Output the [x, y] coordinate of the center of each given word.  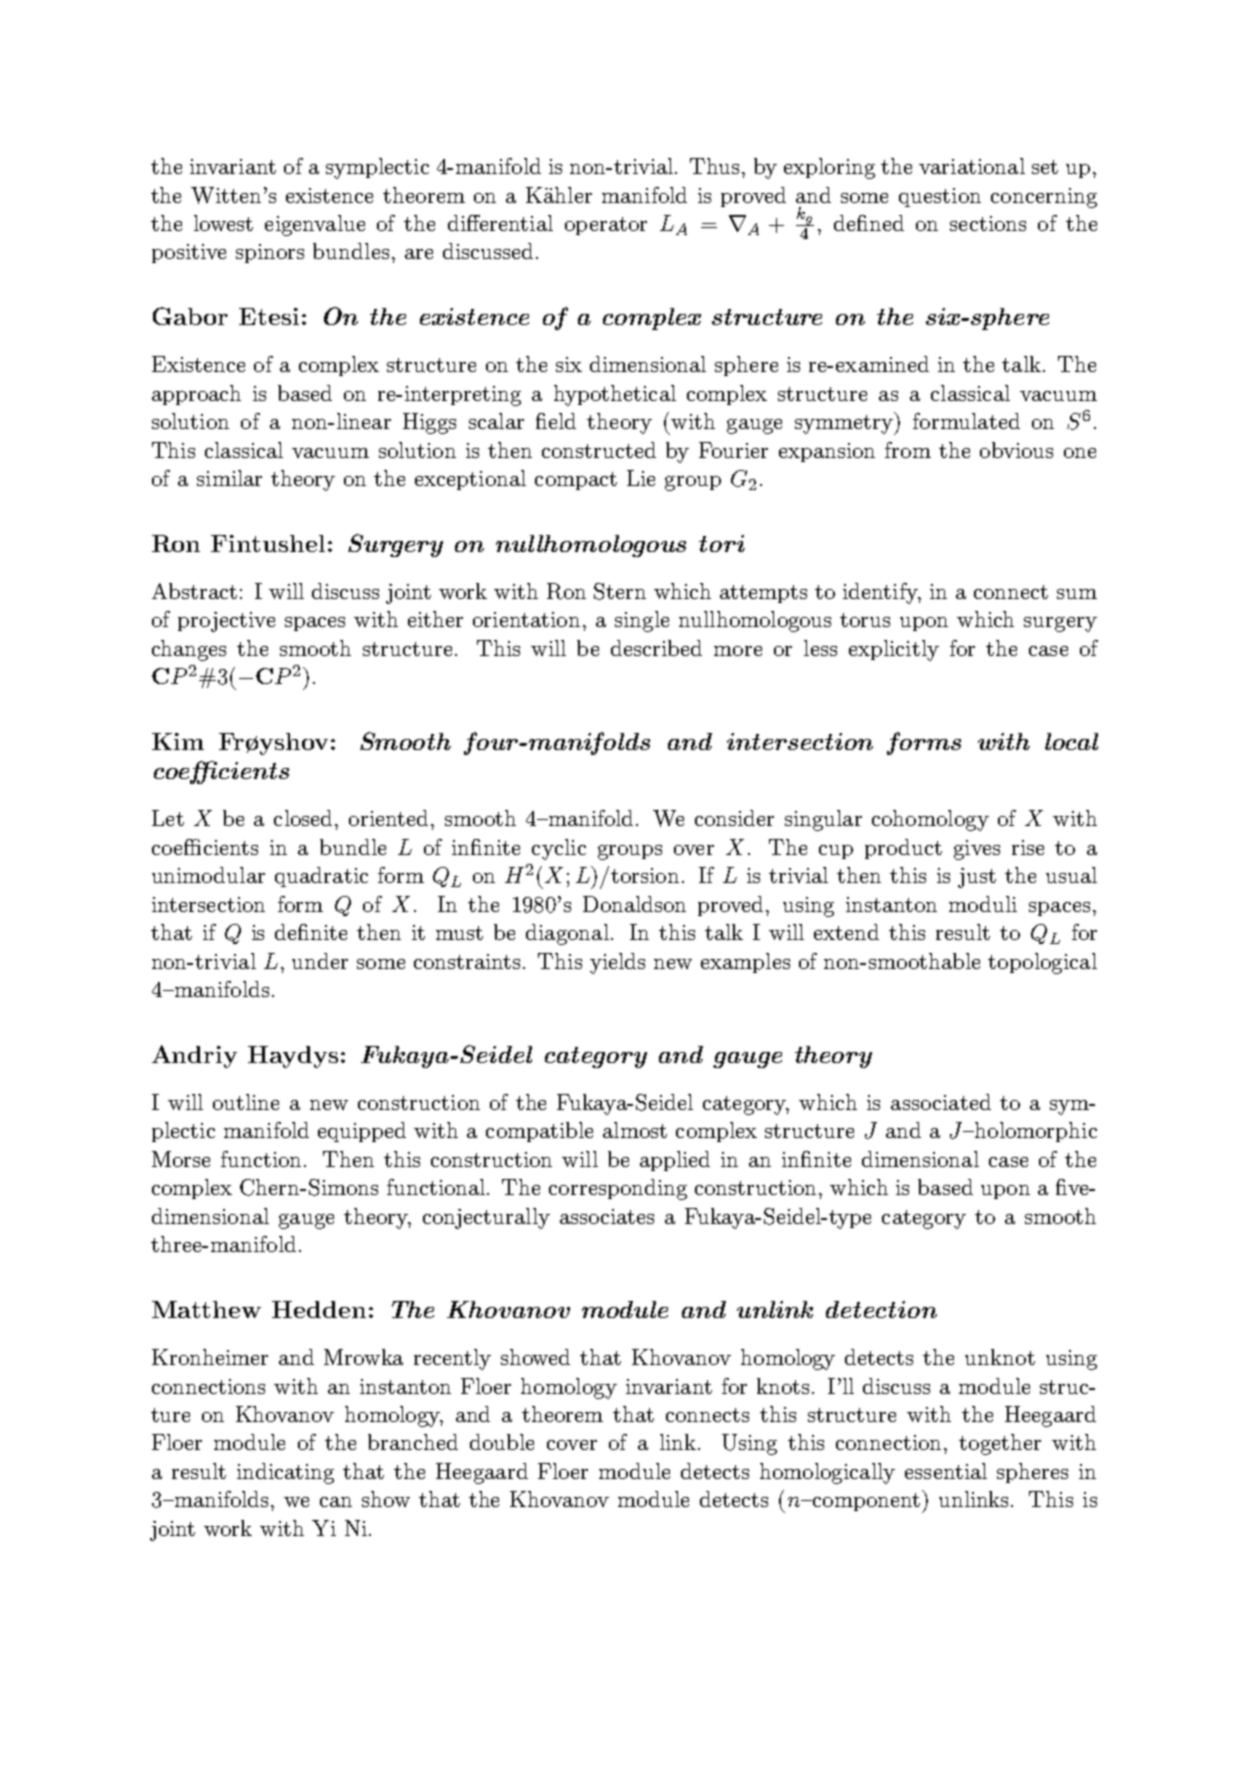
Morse [181, 1159]
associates [607, 1216]
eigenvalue [315, 225]
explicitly [894, 650]
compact [576, 481]
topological [1042, 963]
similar [229, 478]
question [940, 197]
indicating [285, 1473]
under [320, 961]
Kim [178, 741]
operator [606, 226]
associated [941, 1102]
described [656, 648]
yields [617, 963]
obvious [1016, 450]
